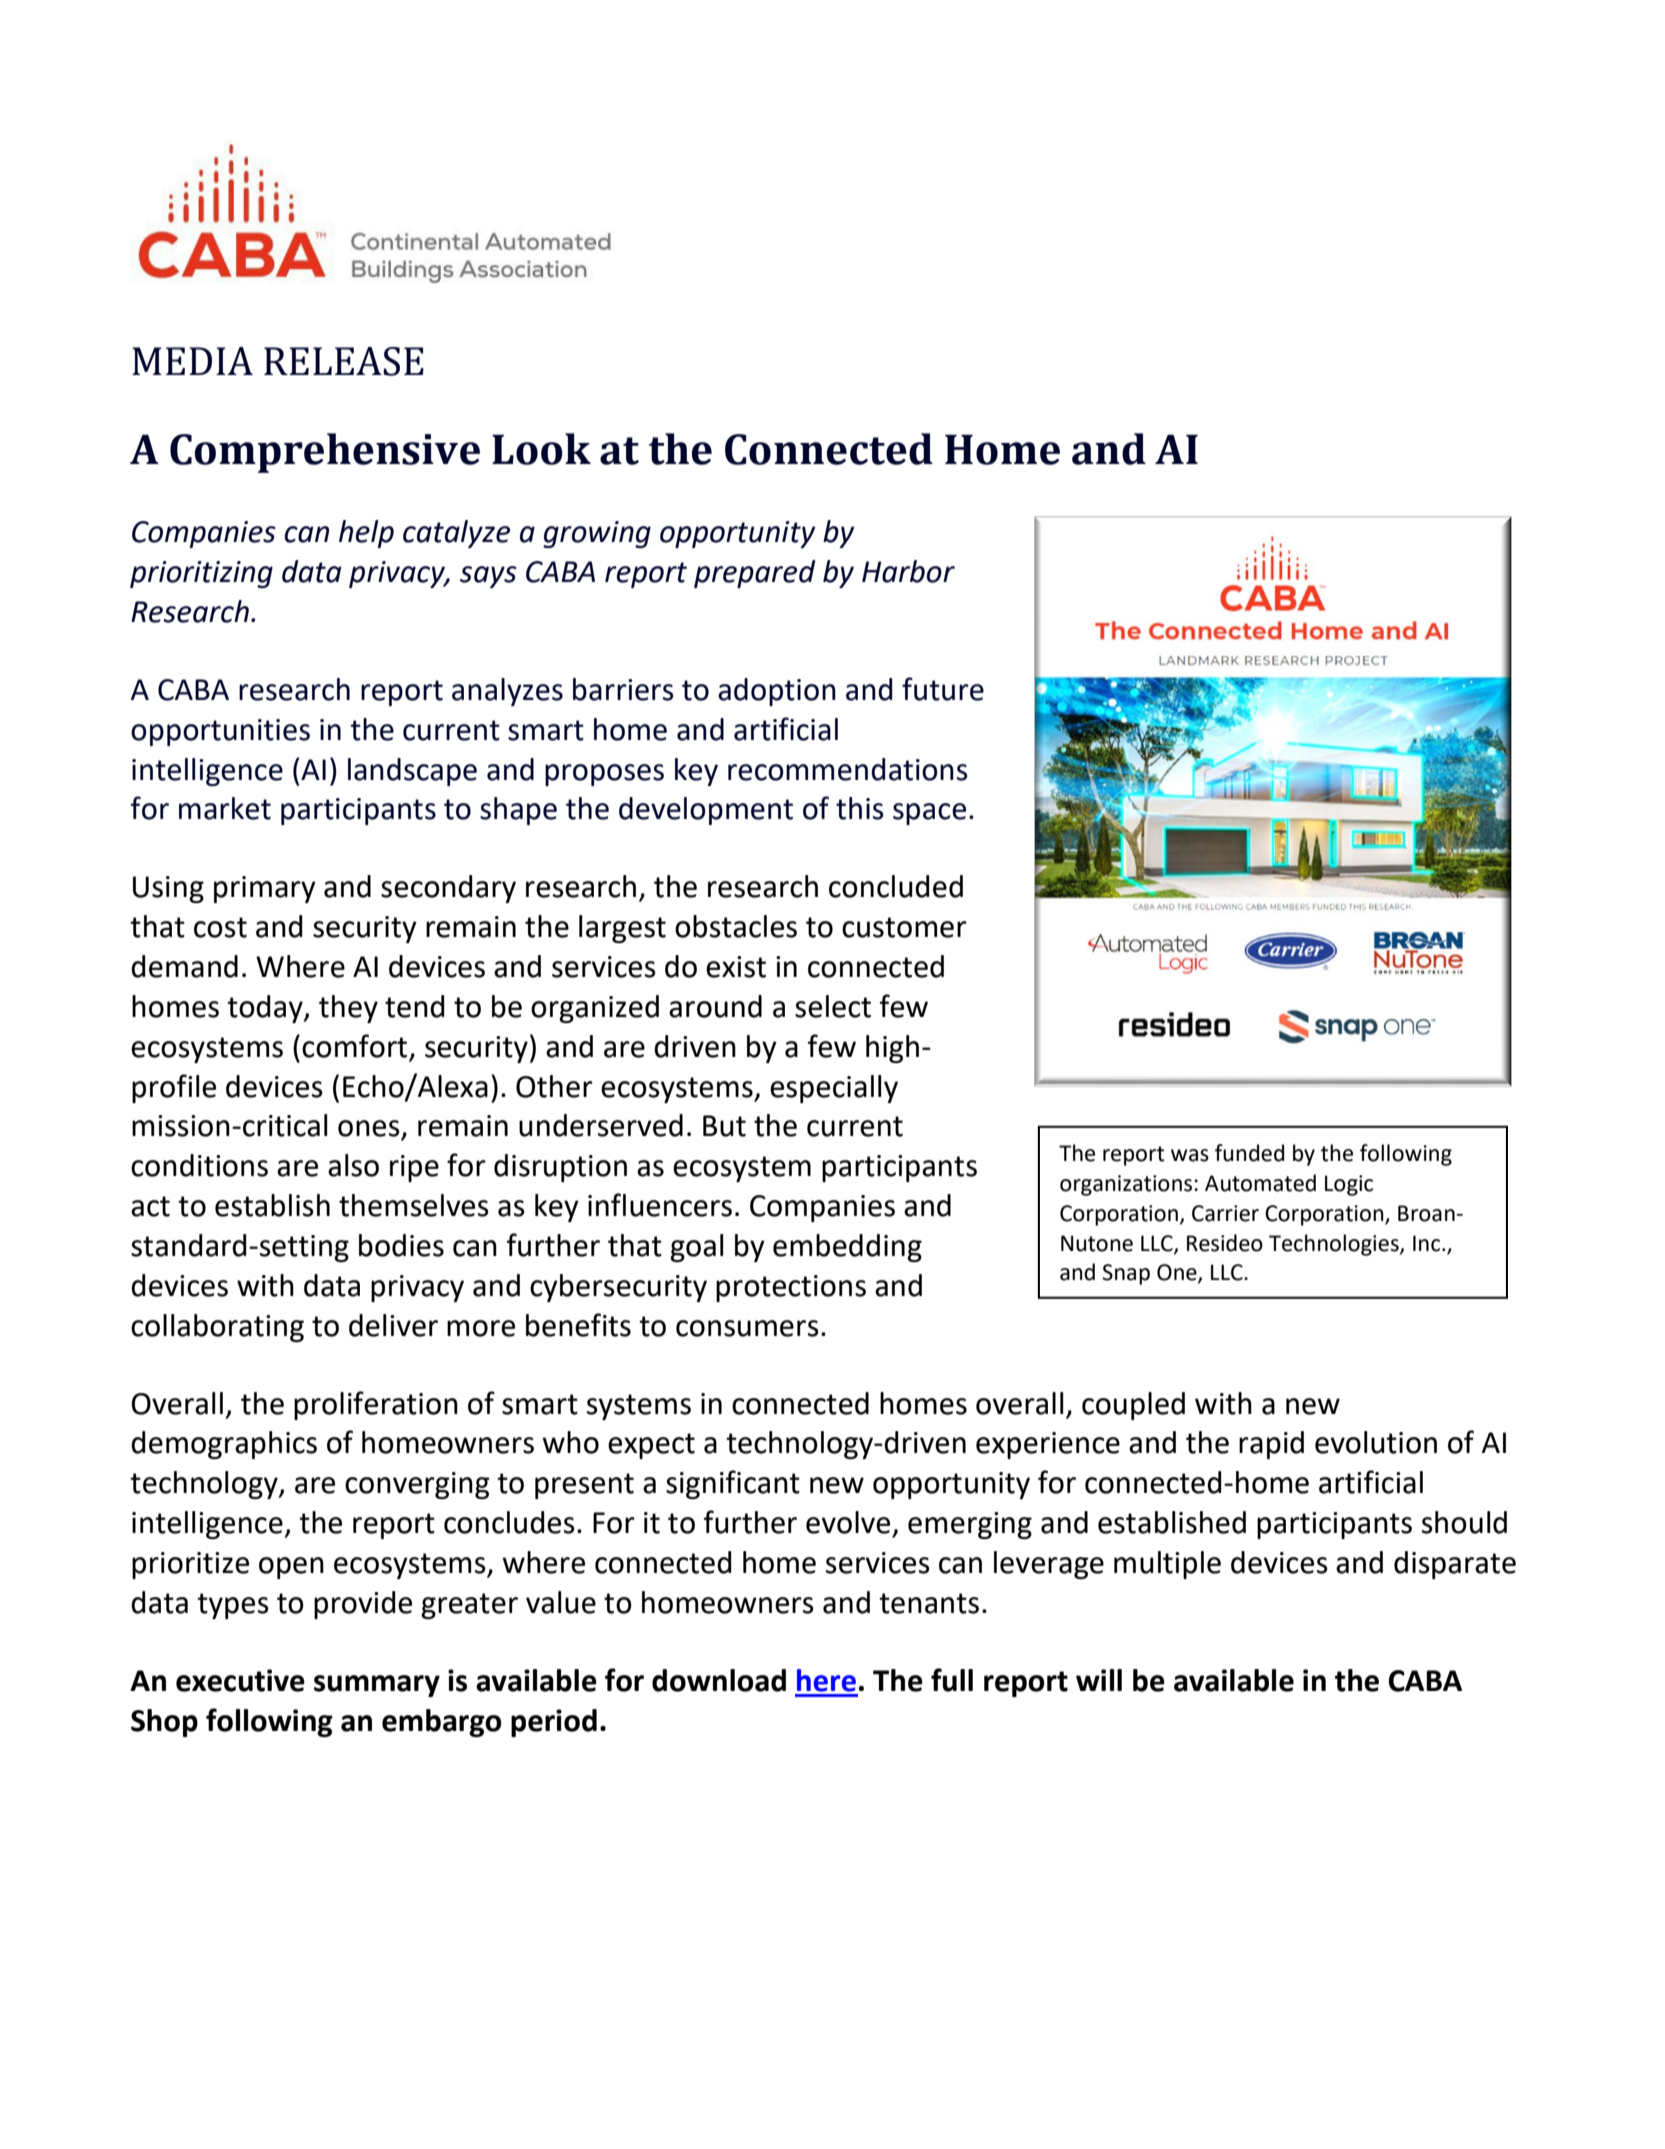 The height and width of the document is (2149, 1665). What do you see at coordinates (220, 732) in the document?
I see `opportunities` at bounding box center [220, 732].
